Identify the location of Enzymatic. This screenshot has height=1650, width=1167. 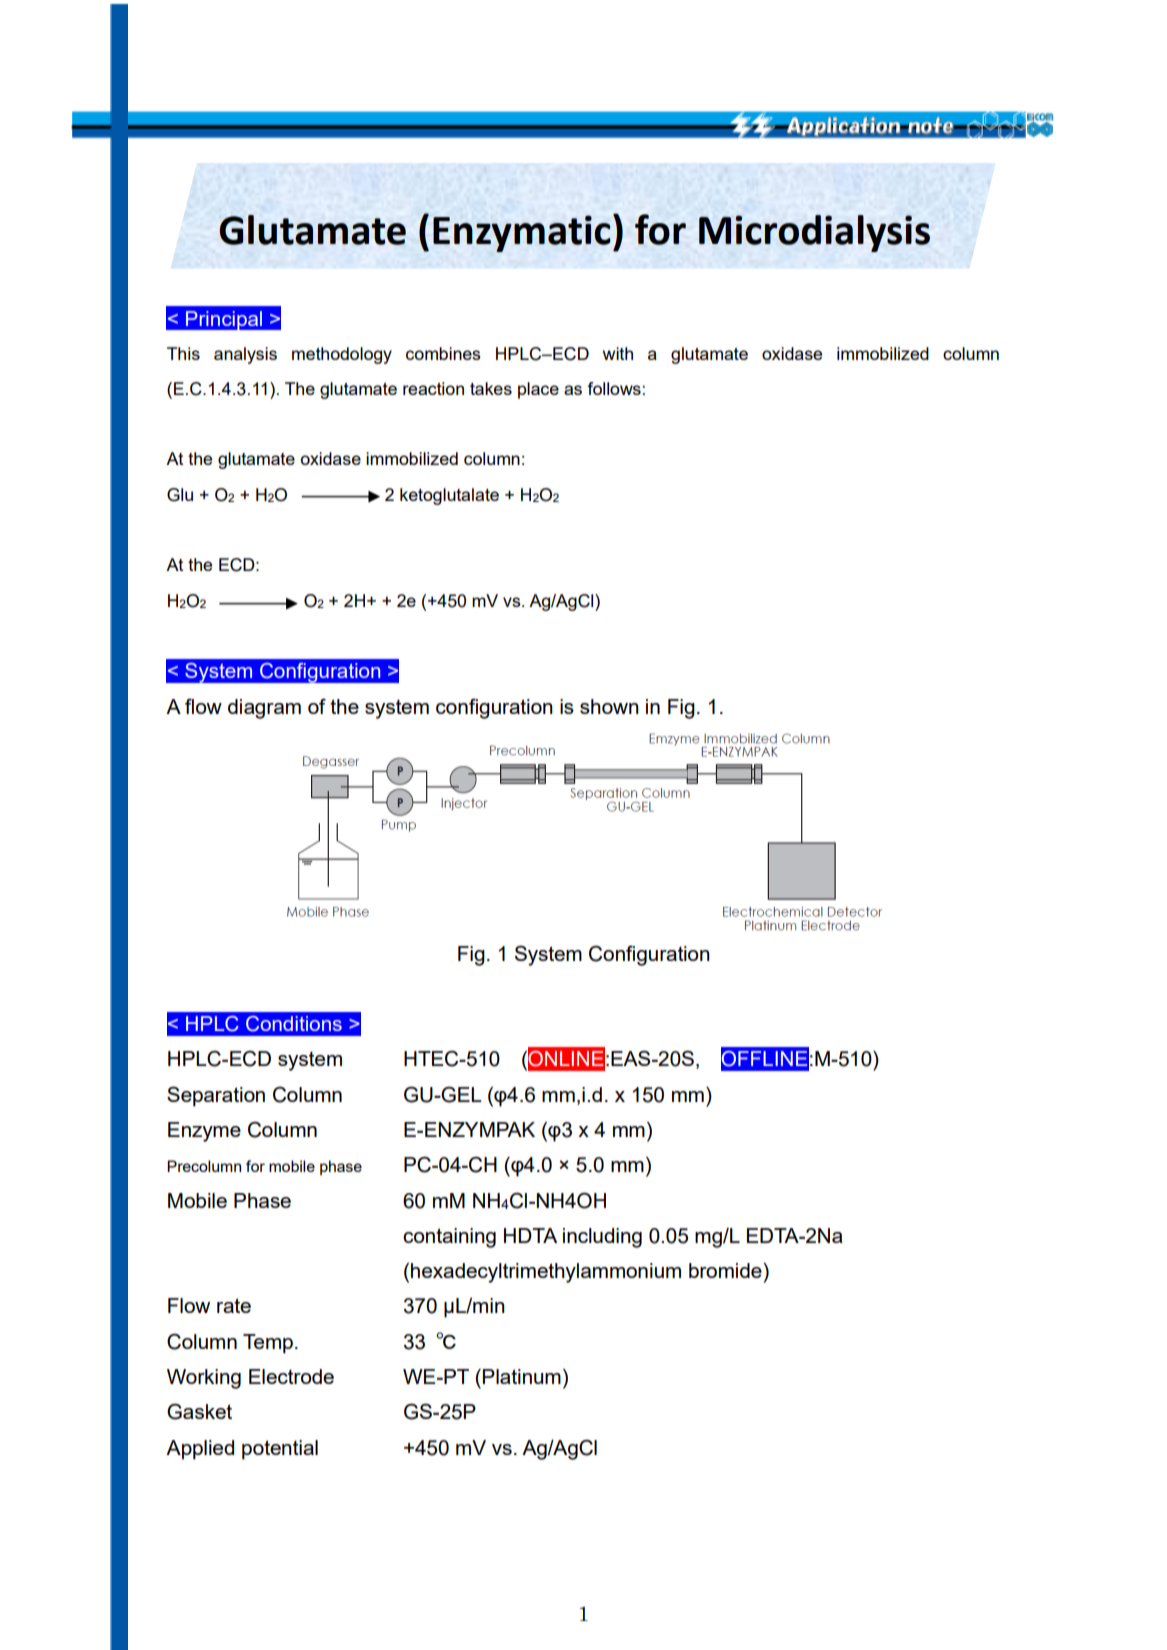
(522, 233).
